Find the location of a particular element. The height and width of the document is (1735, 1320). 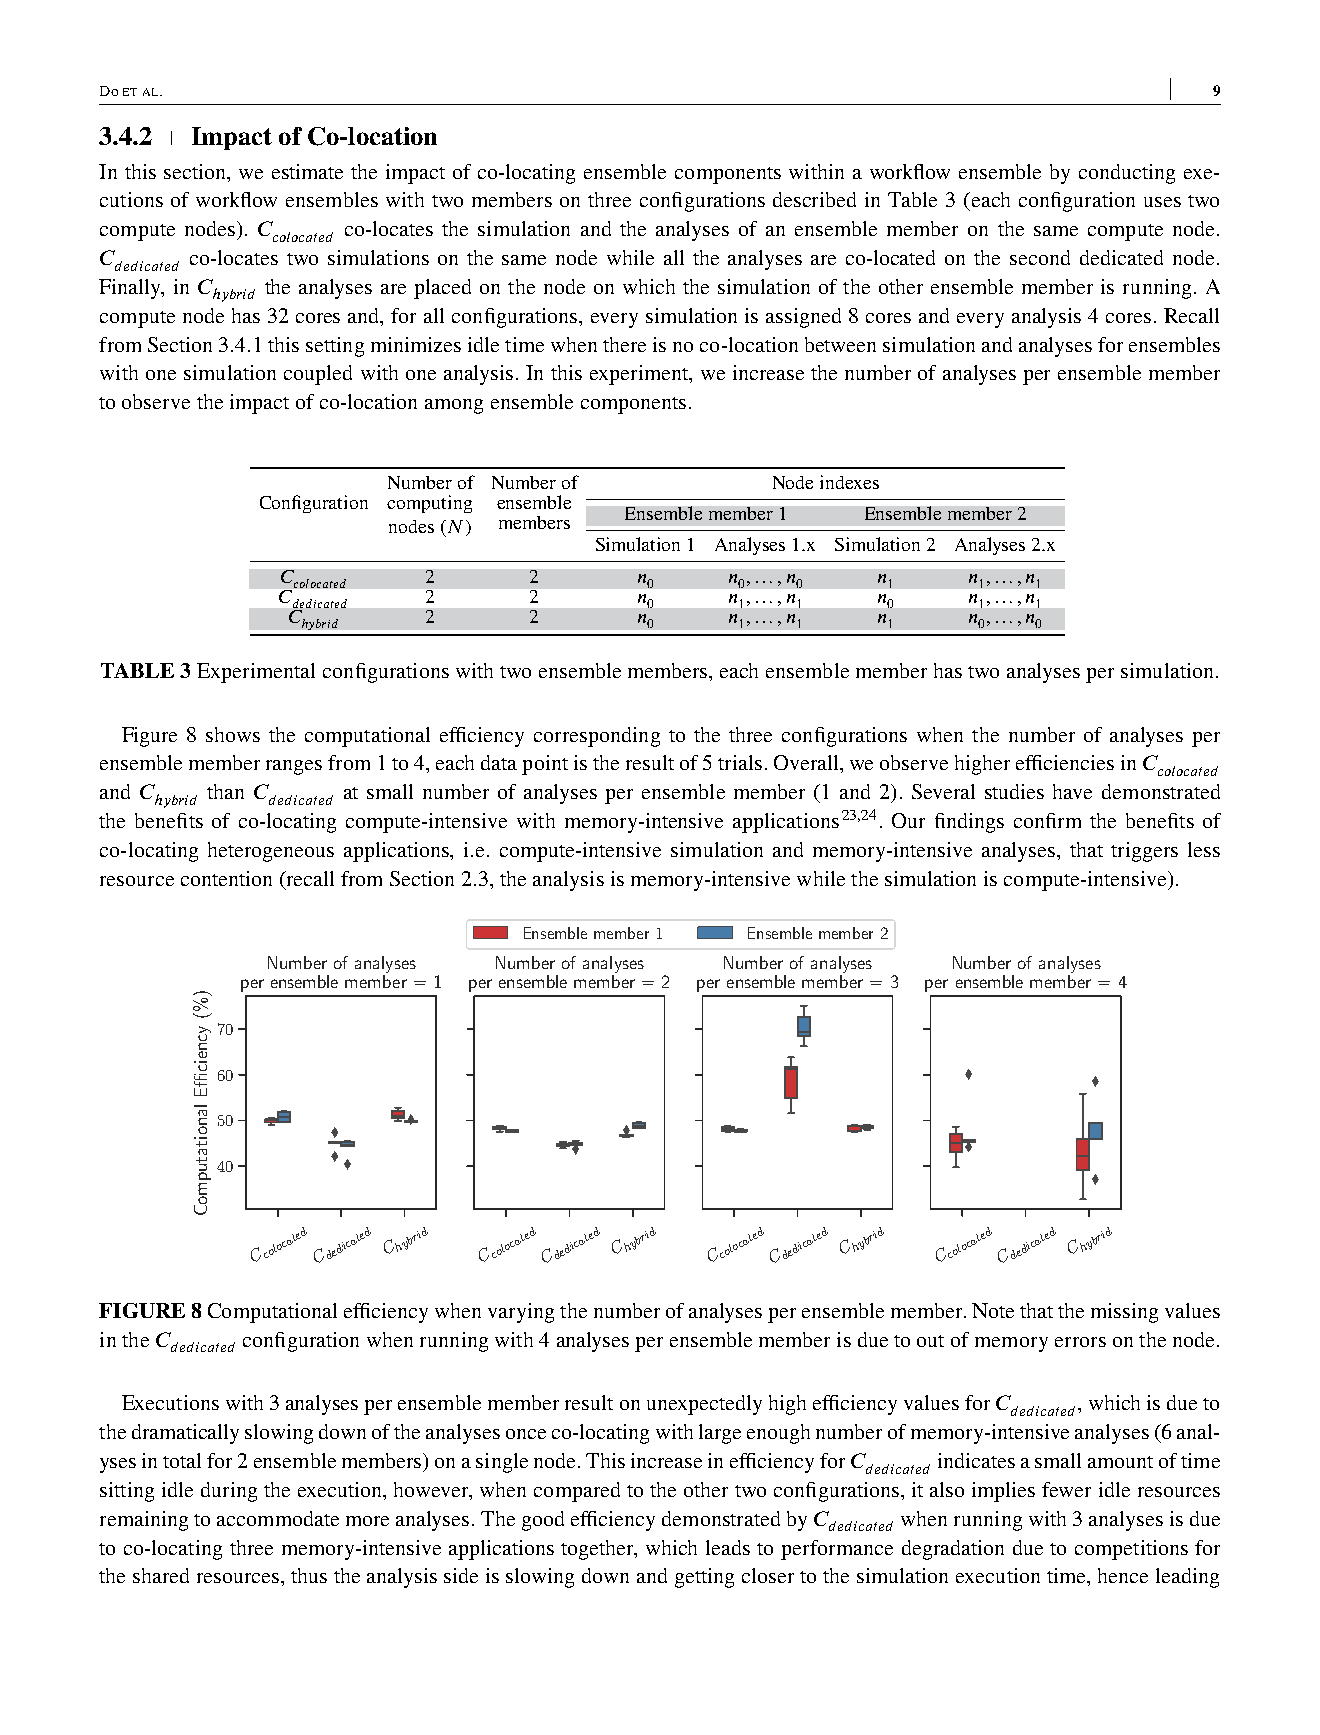

contention is located at coordinates (226, 878).
